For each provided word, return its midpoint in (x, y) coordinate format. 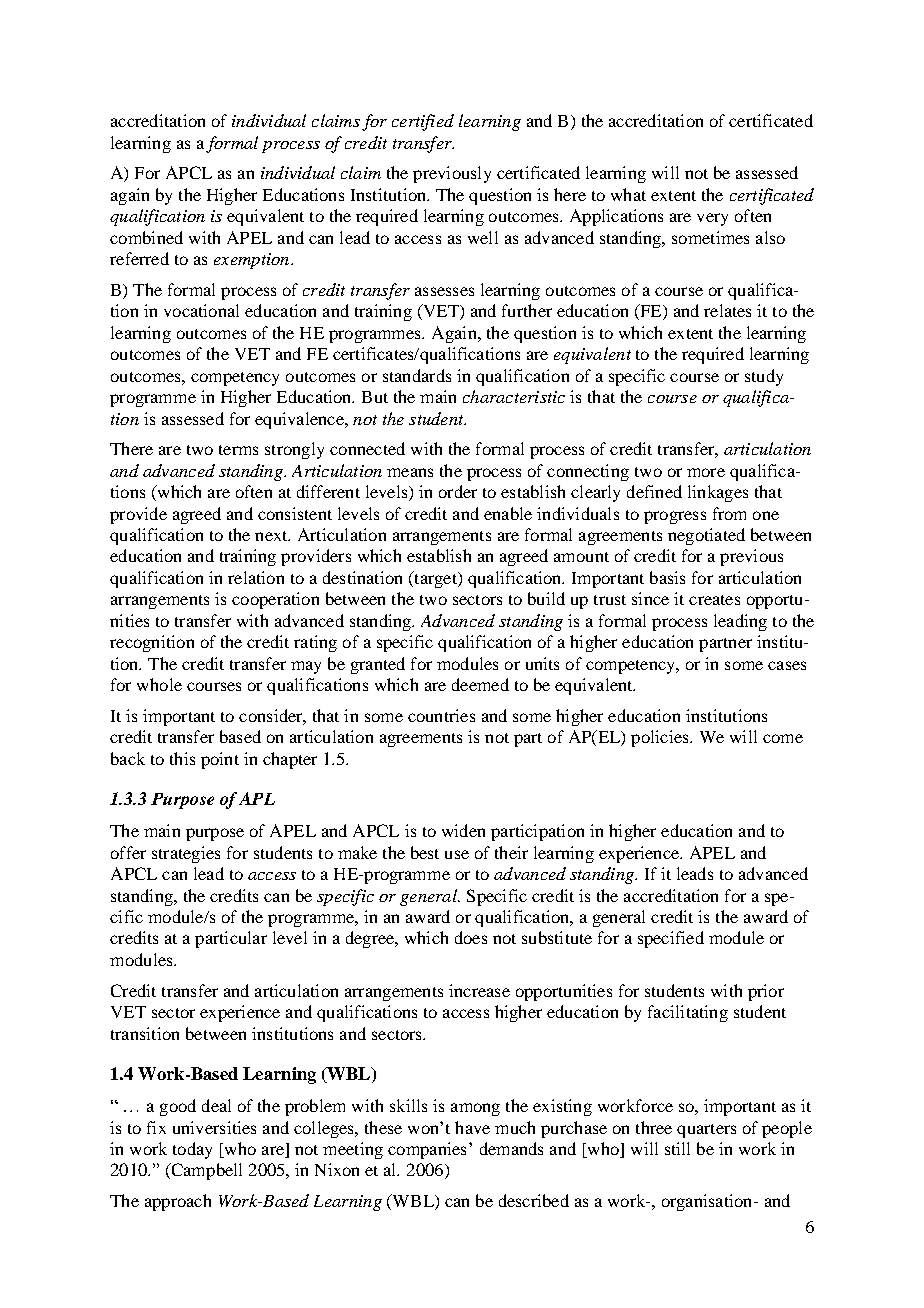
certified (423, 122)
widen (463, 830)
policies (661, 738)
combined (146, 237)
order (458, 491)
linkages (718, 493)
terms (238, 450)
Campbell (205, 1171)
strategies (186, 854)
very (712, 219)
